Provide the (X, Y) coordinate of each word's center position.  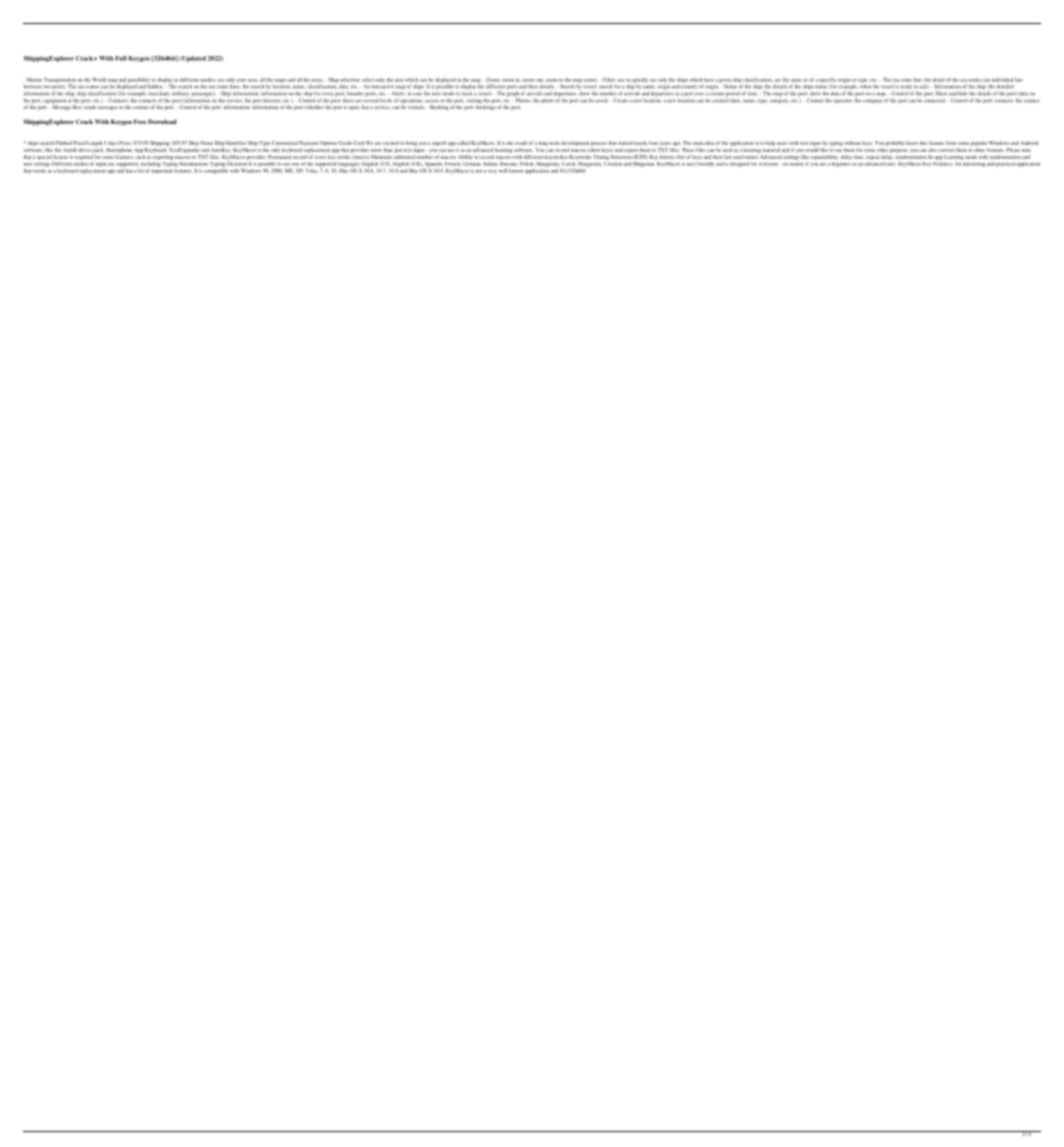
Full (121, 58)
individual (1002, 80)
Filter (608, 80)
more (376, 150)
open (354, 108)
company (872, 101)
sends (90, 107)
